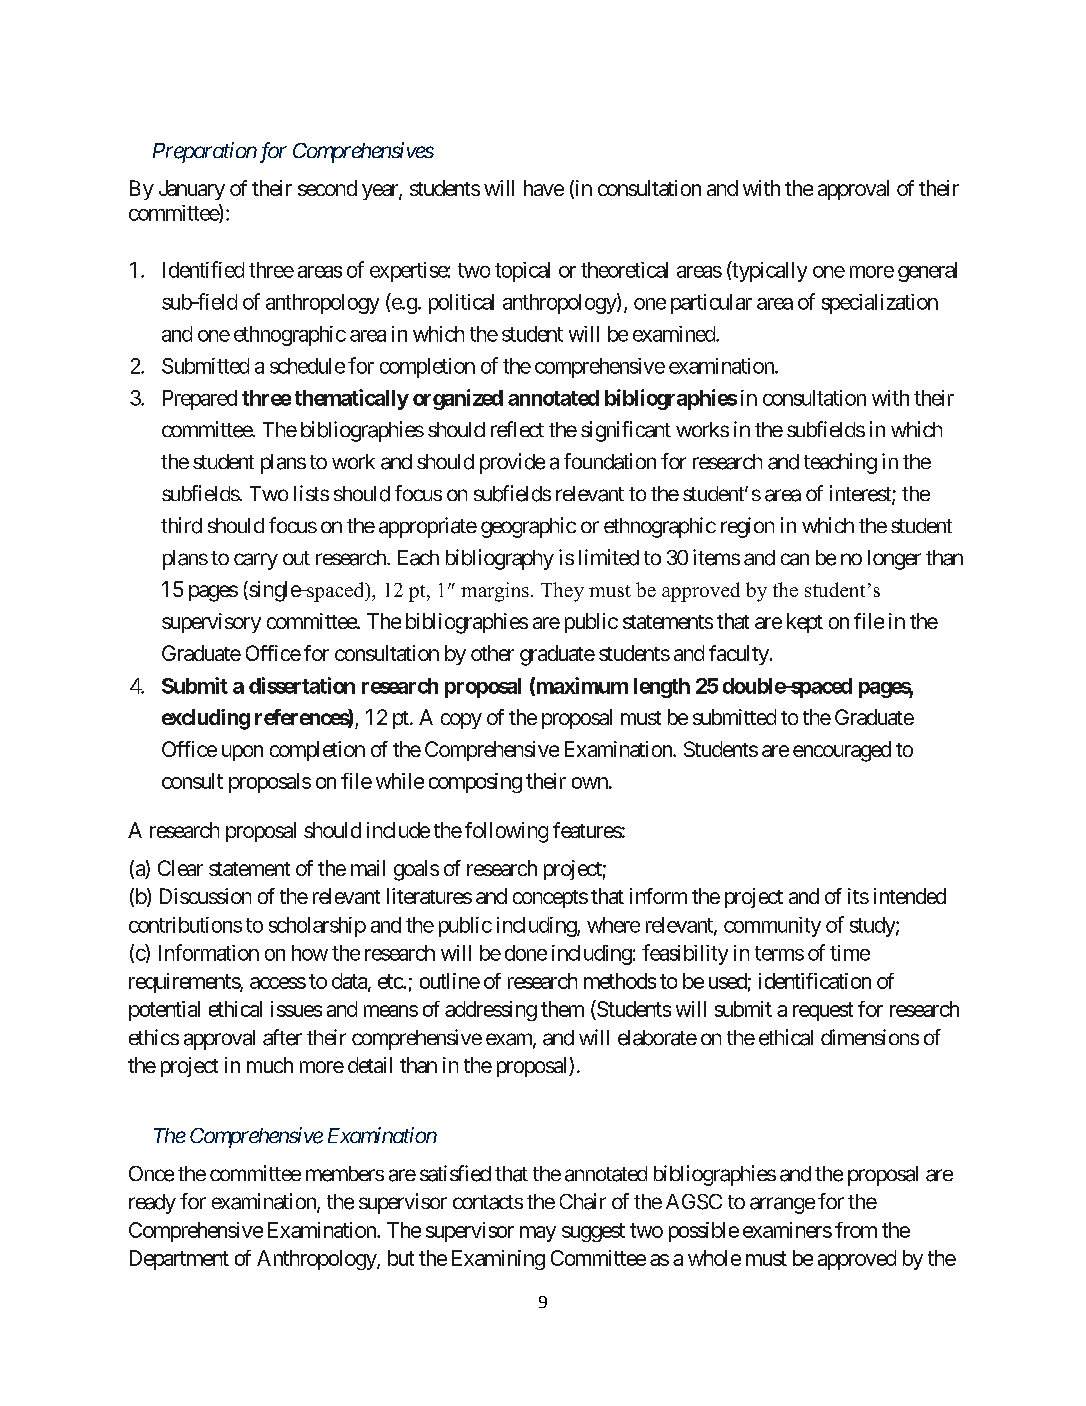 The width and height of the screenshot is (1086, 1406). I want to click on encouraged, so click(842, 751).
